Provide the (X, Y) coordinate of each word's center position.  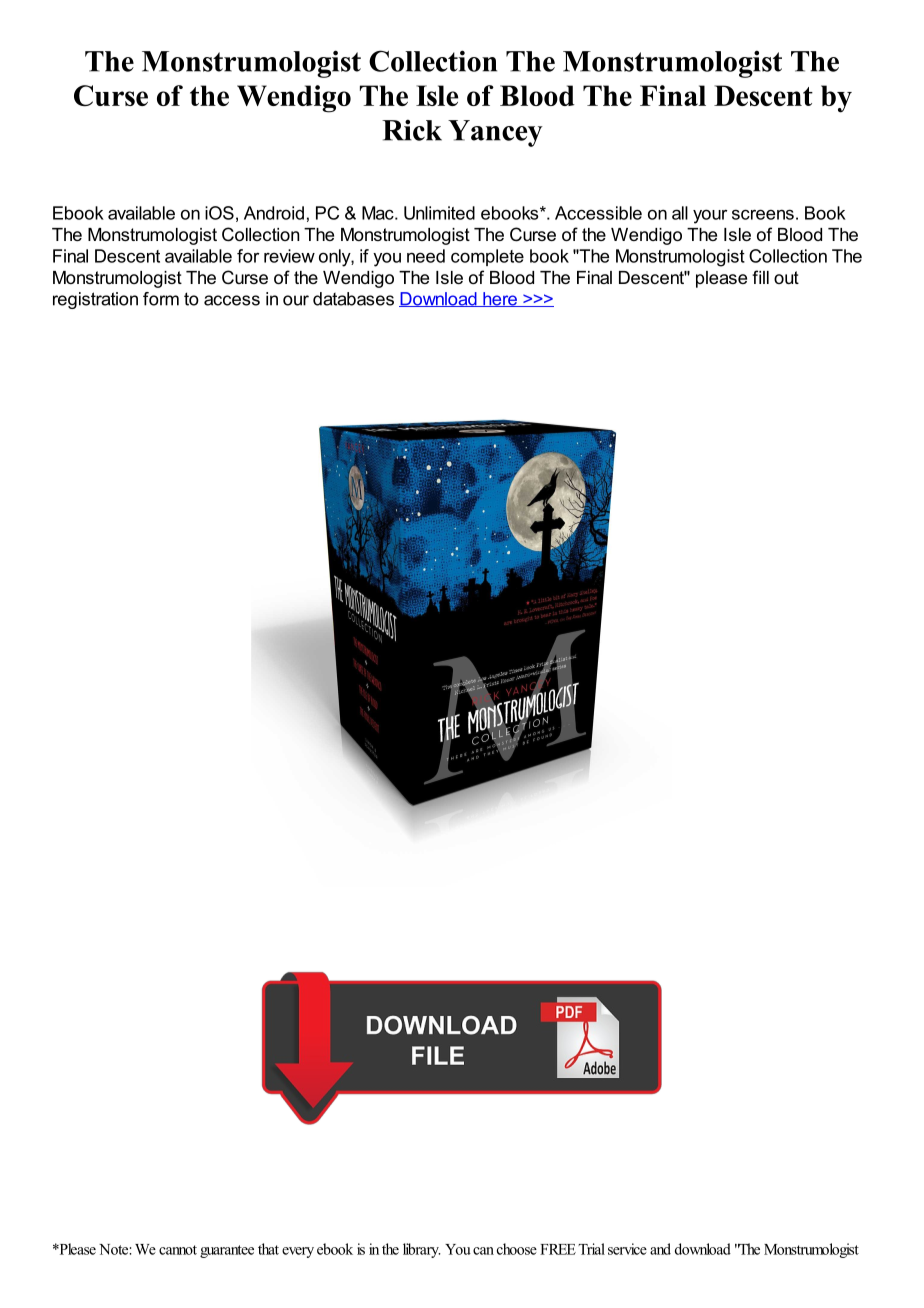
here (500, 299)
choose (517, 1249)
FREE (558, 1249)
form (161, 299)
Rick (412, 130)
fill (760, 277)
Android (274, 213)
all (680, 213)
